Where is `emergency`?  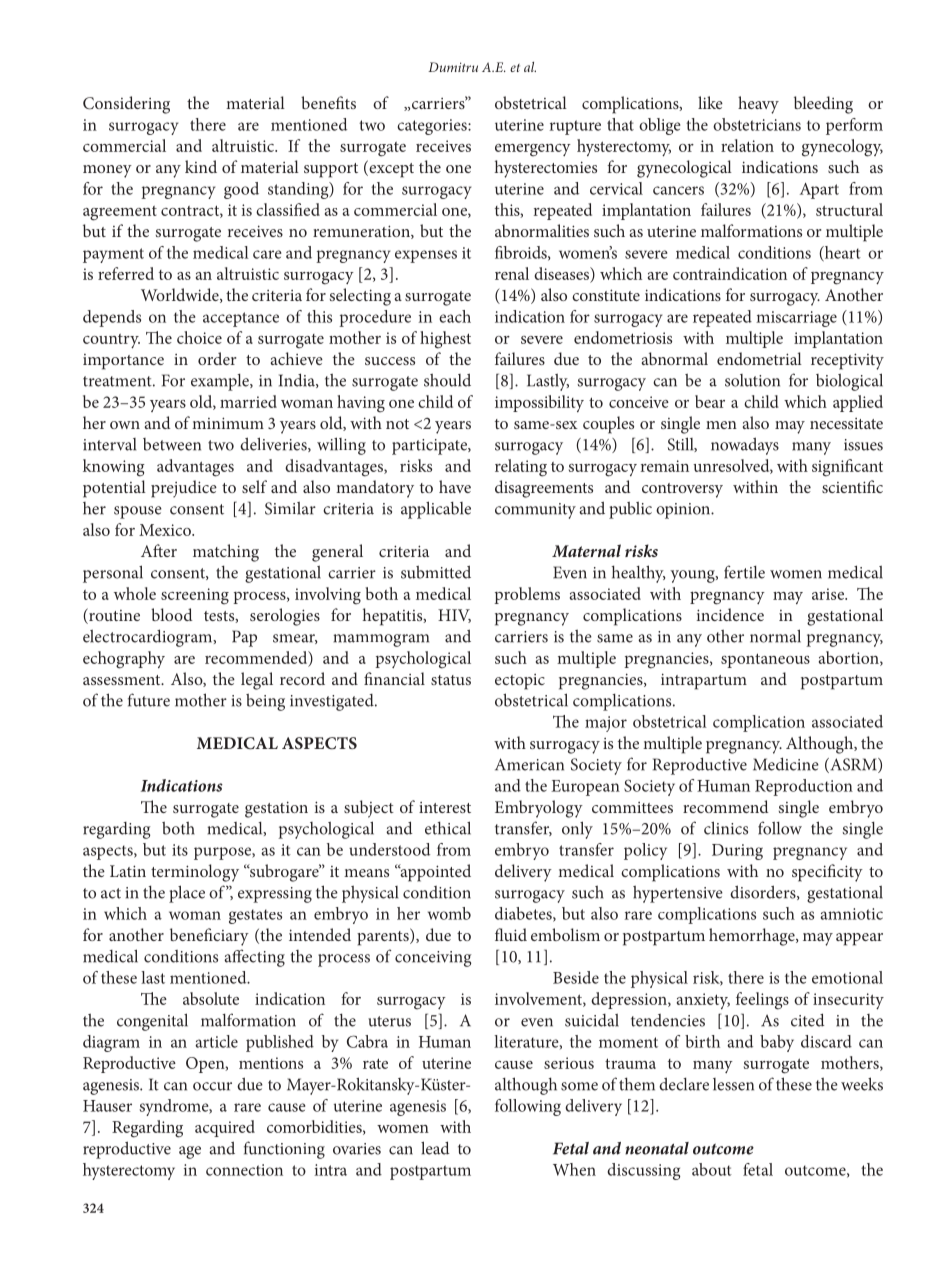 emergency is located at coordinates (533, 150).
